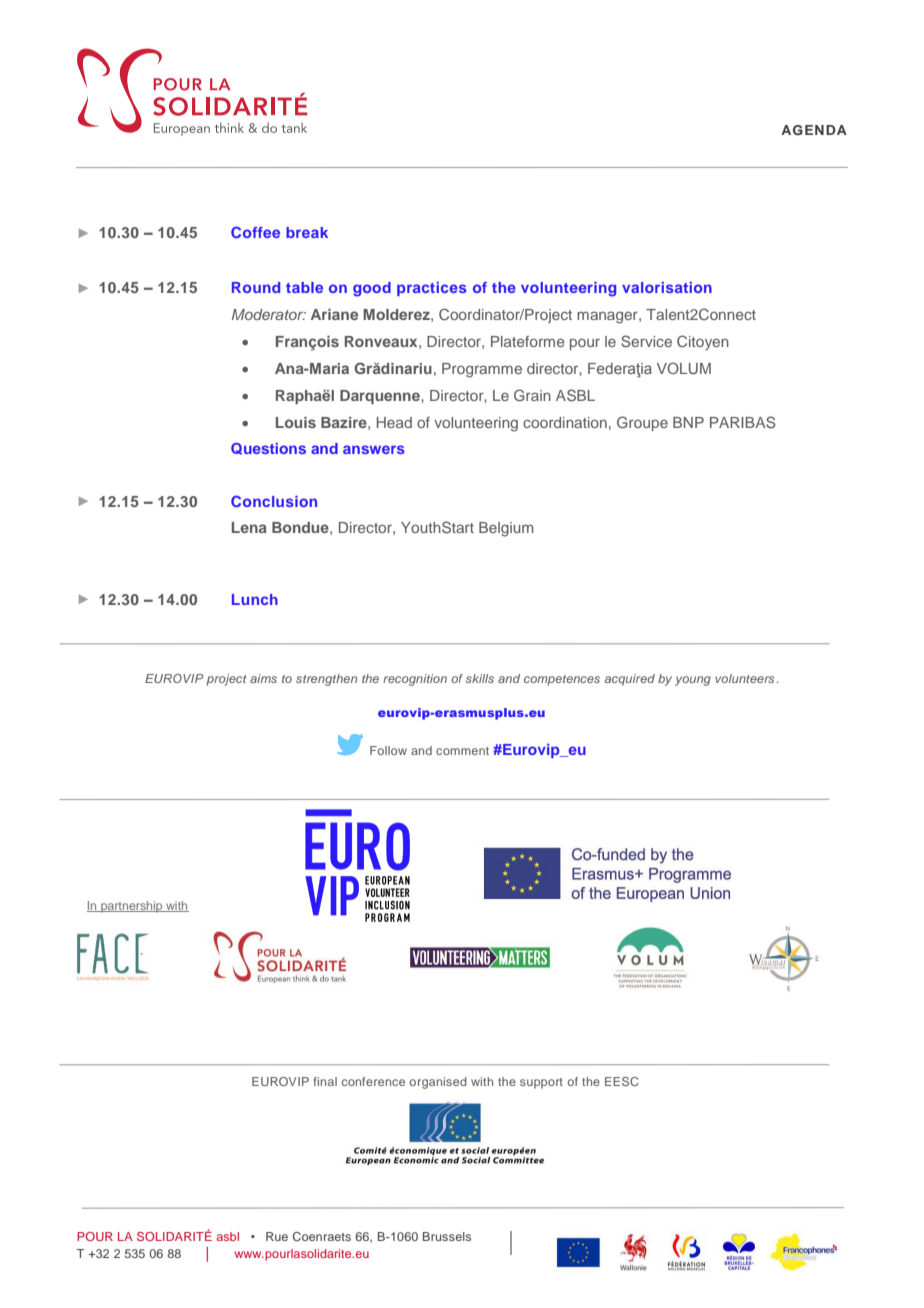  Describe the element at coordinates (277, 1236) in the page. I see `Rue` at that location.
